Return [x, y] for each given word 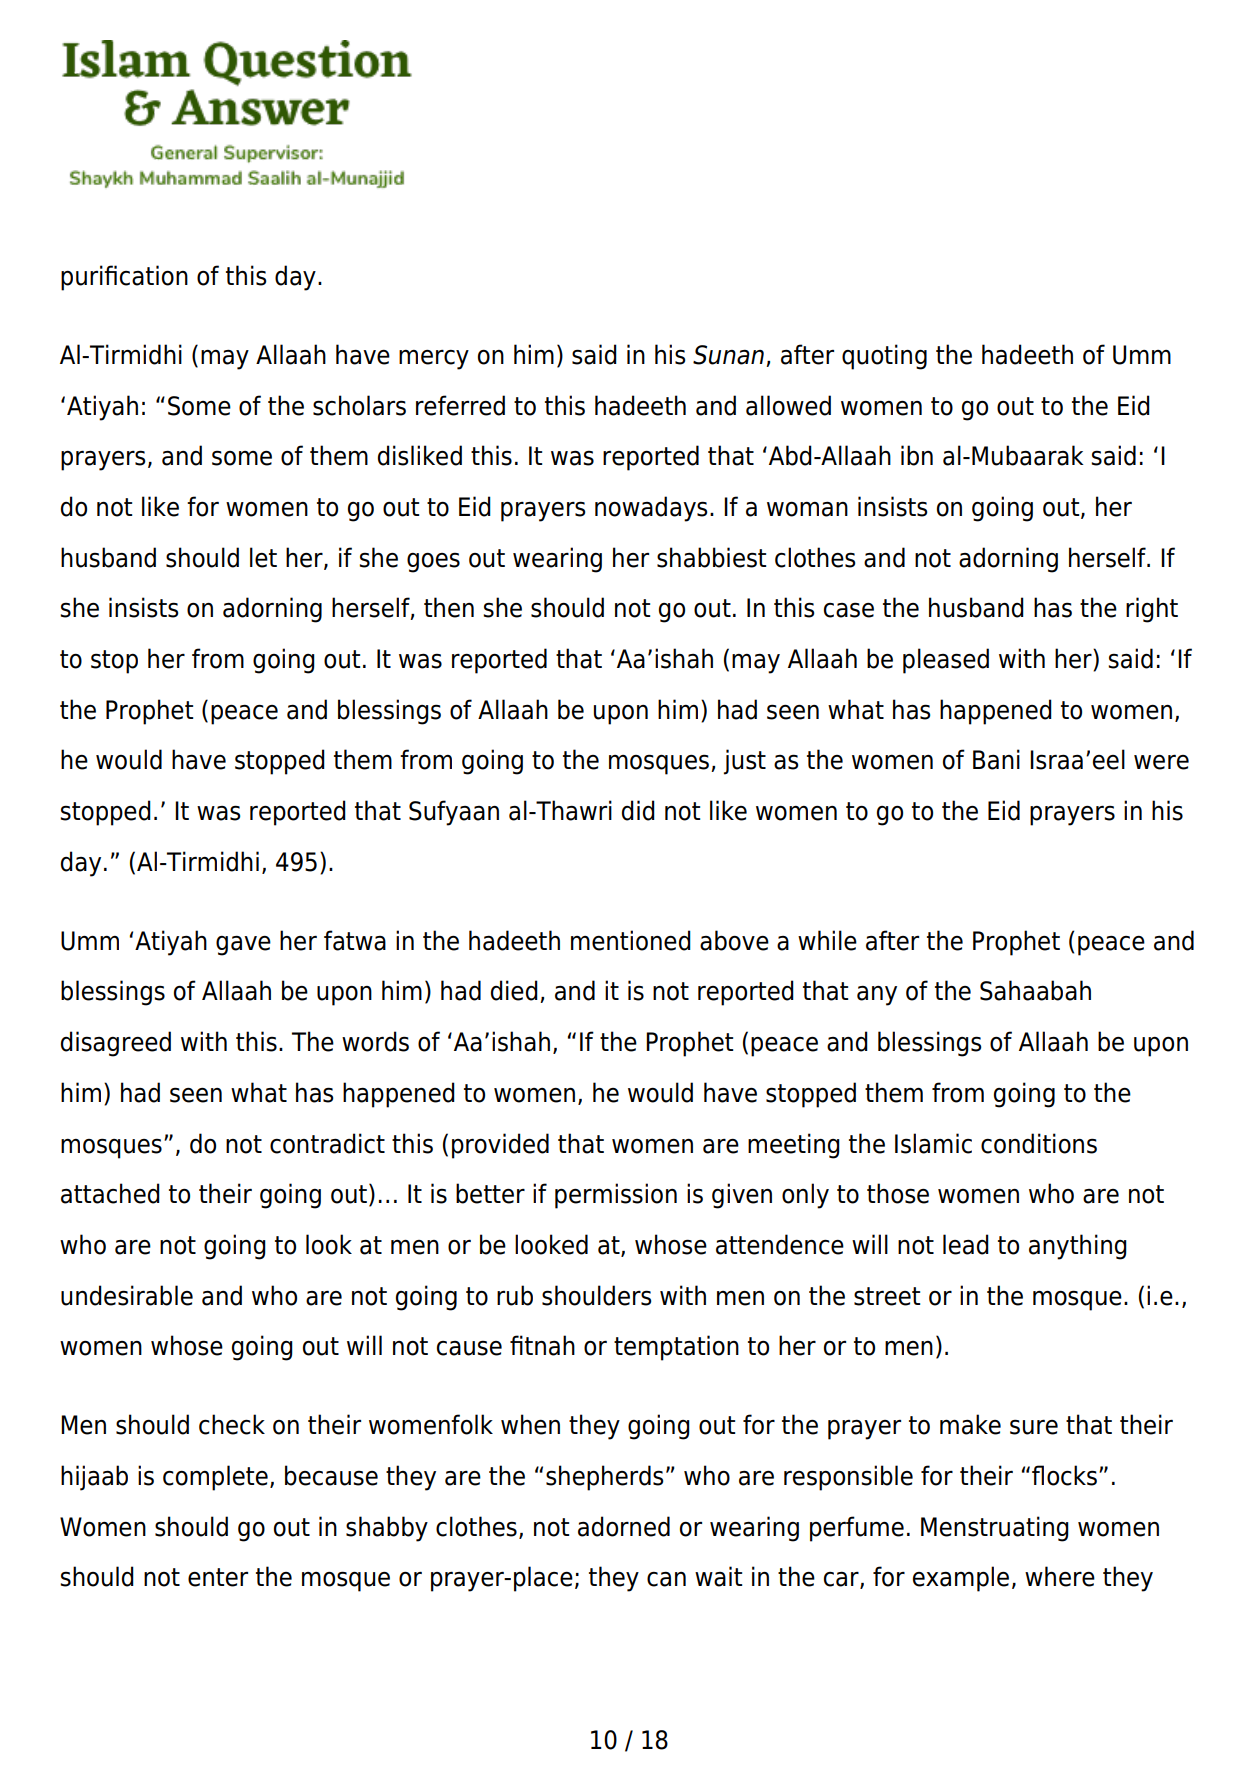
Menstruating [995, 1529]
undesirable [127, 1295]
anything [1078, 1247]
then [449, 607]
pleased [946, 661]
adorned [624, 1526]
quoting [884, 357]
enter [218, 1577]
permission [616, 1196]
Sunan [728, 355]
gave [243, 946]
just [745, 762]
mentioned [631, 940]
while [827, 940]
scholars [359, 405]
